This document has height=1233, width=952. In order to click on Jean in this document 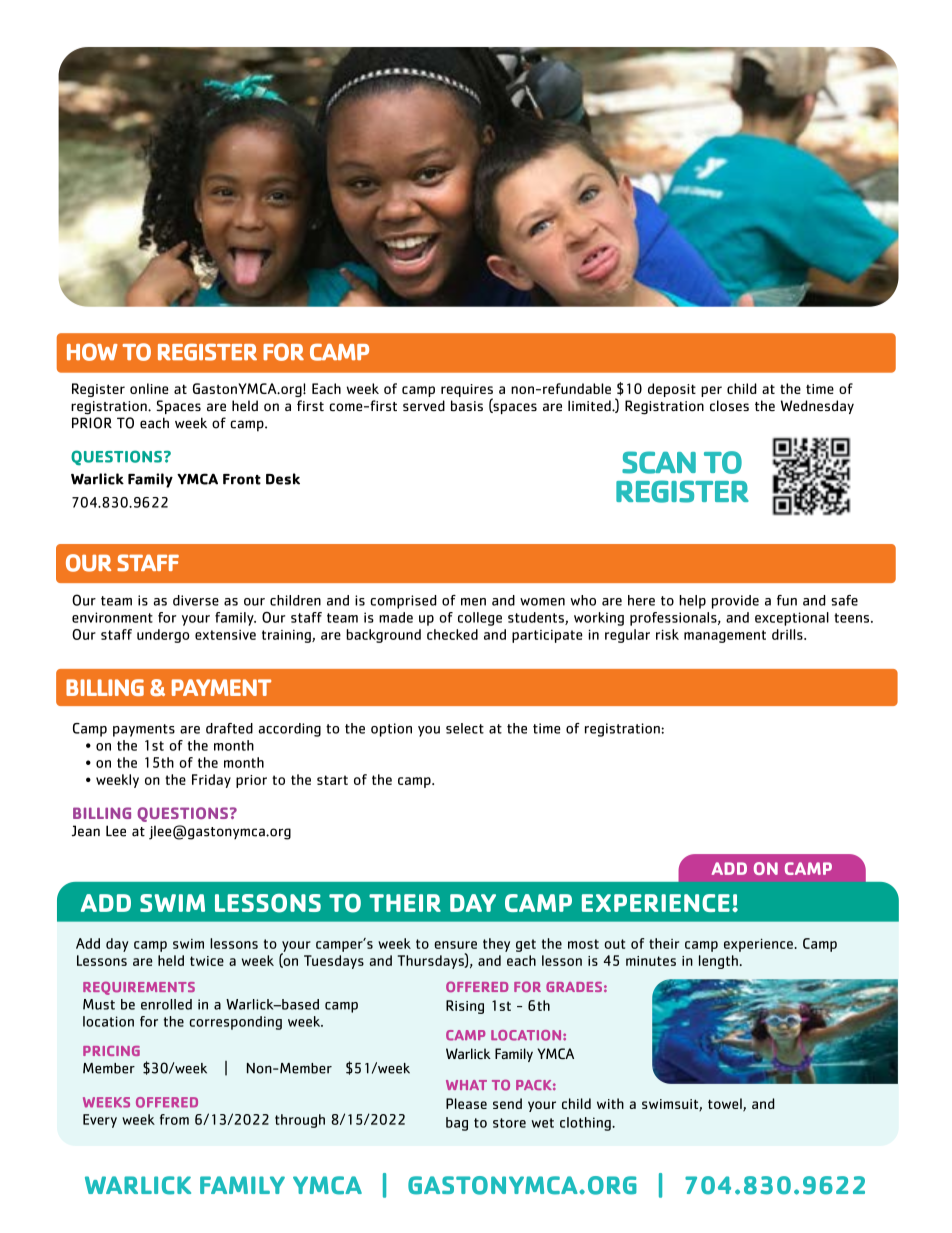, I will do `click(86, 831)`.
